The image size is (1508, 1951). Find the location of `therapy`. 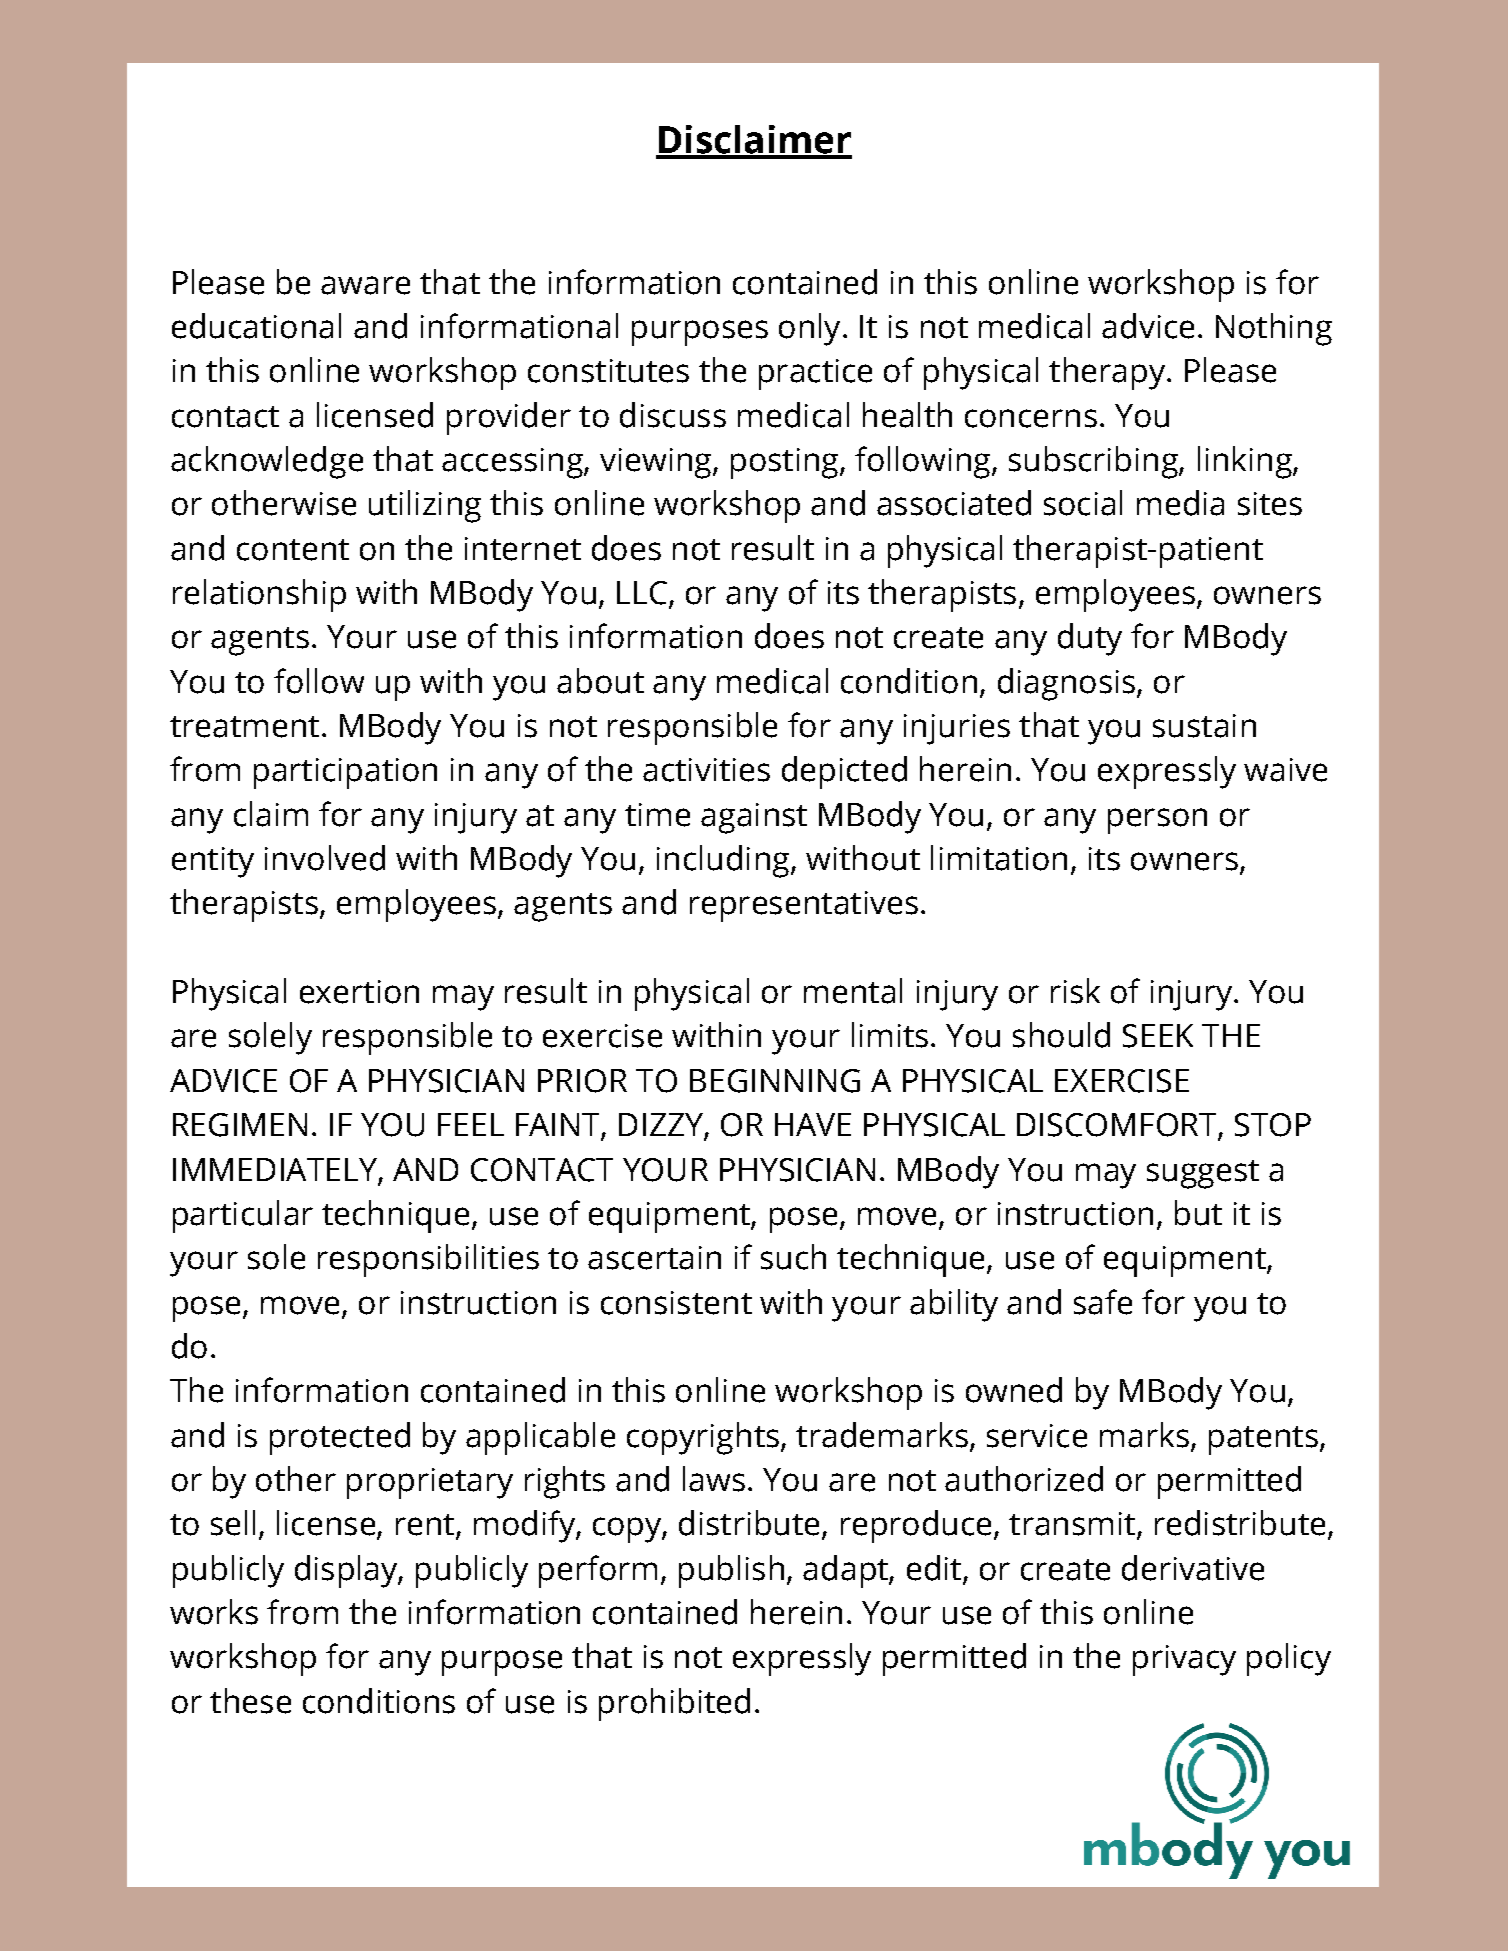

therapy is located at coordinates (1107, 373).
